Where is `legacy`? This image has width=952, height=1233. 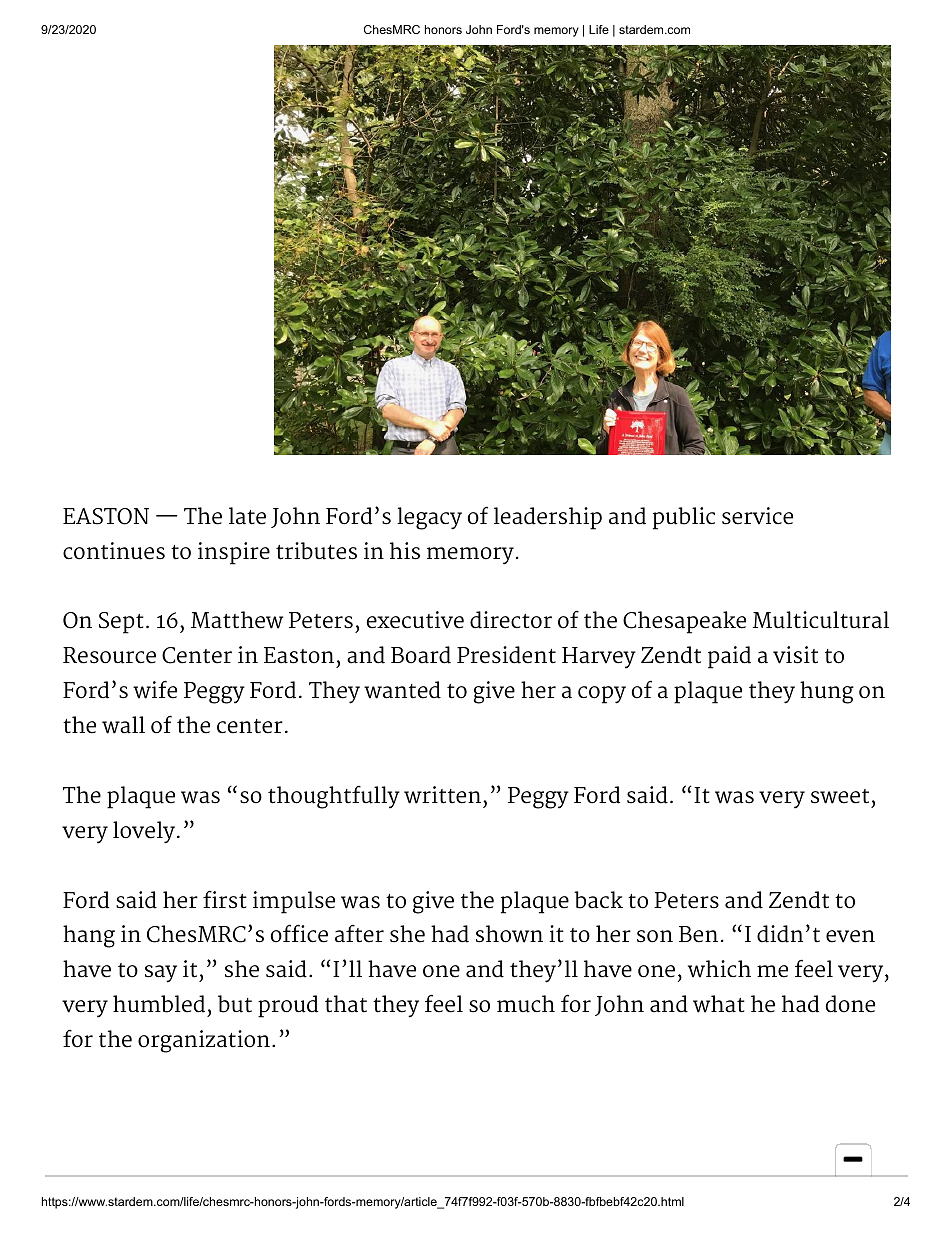 legacy is located at coordinates (429, 518).
